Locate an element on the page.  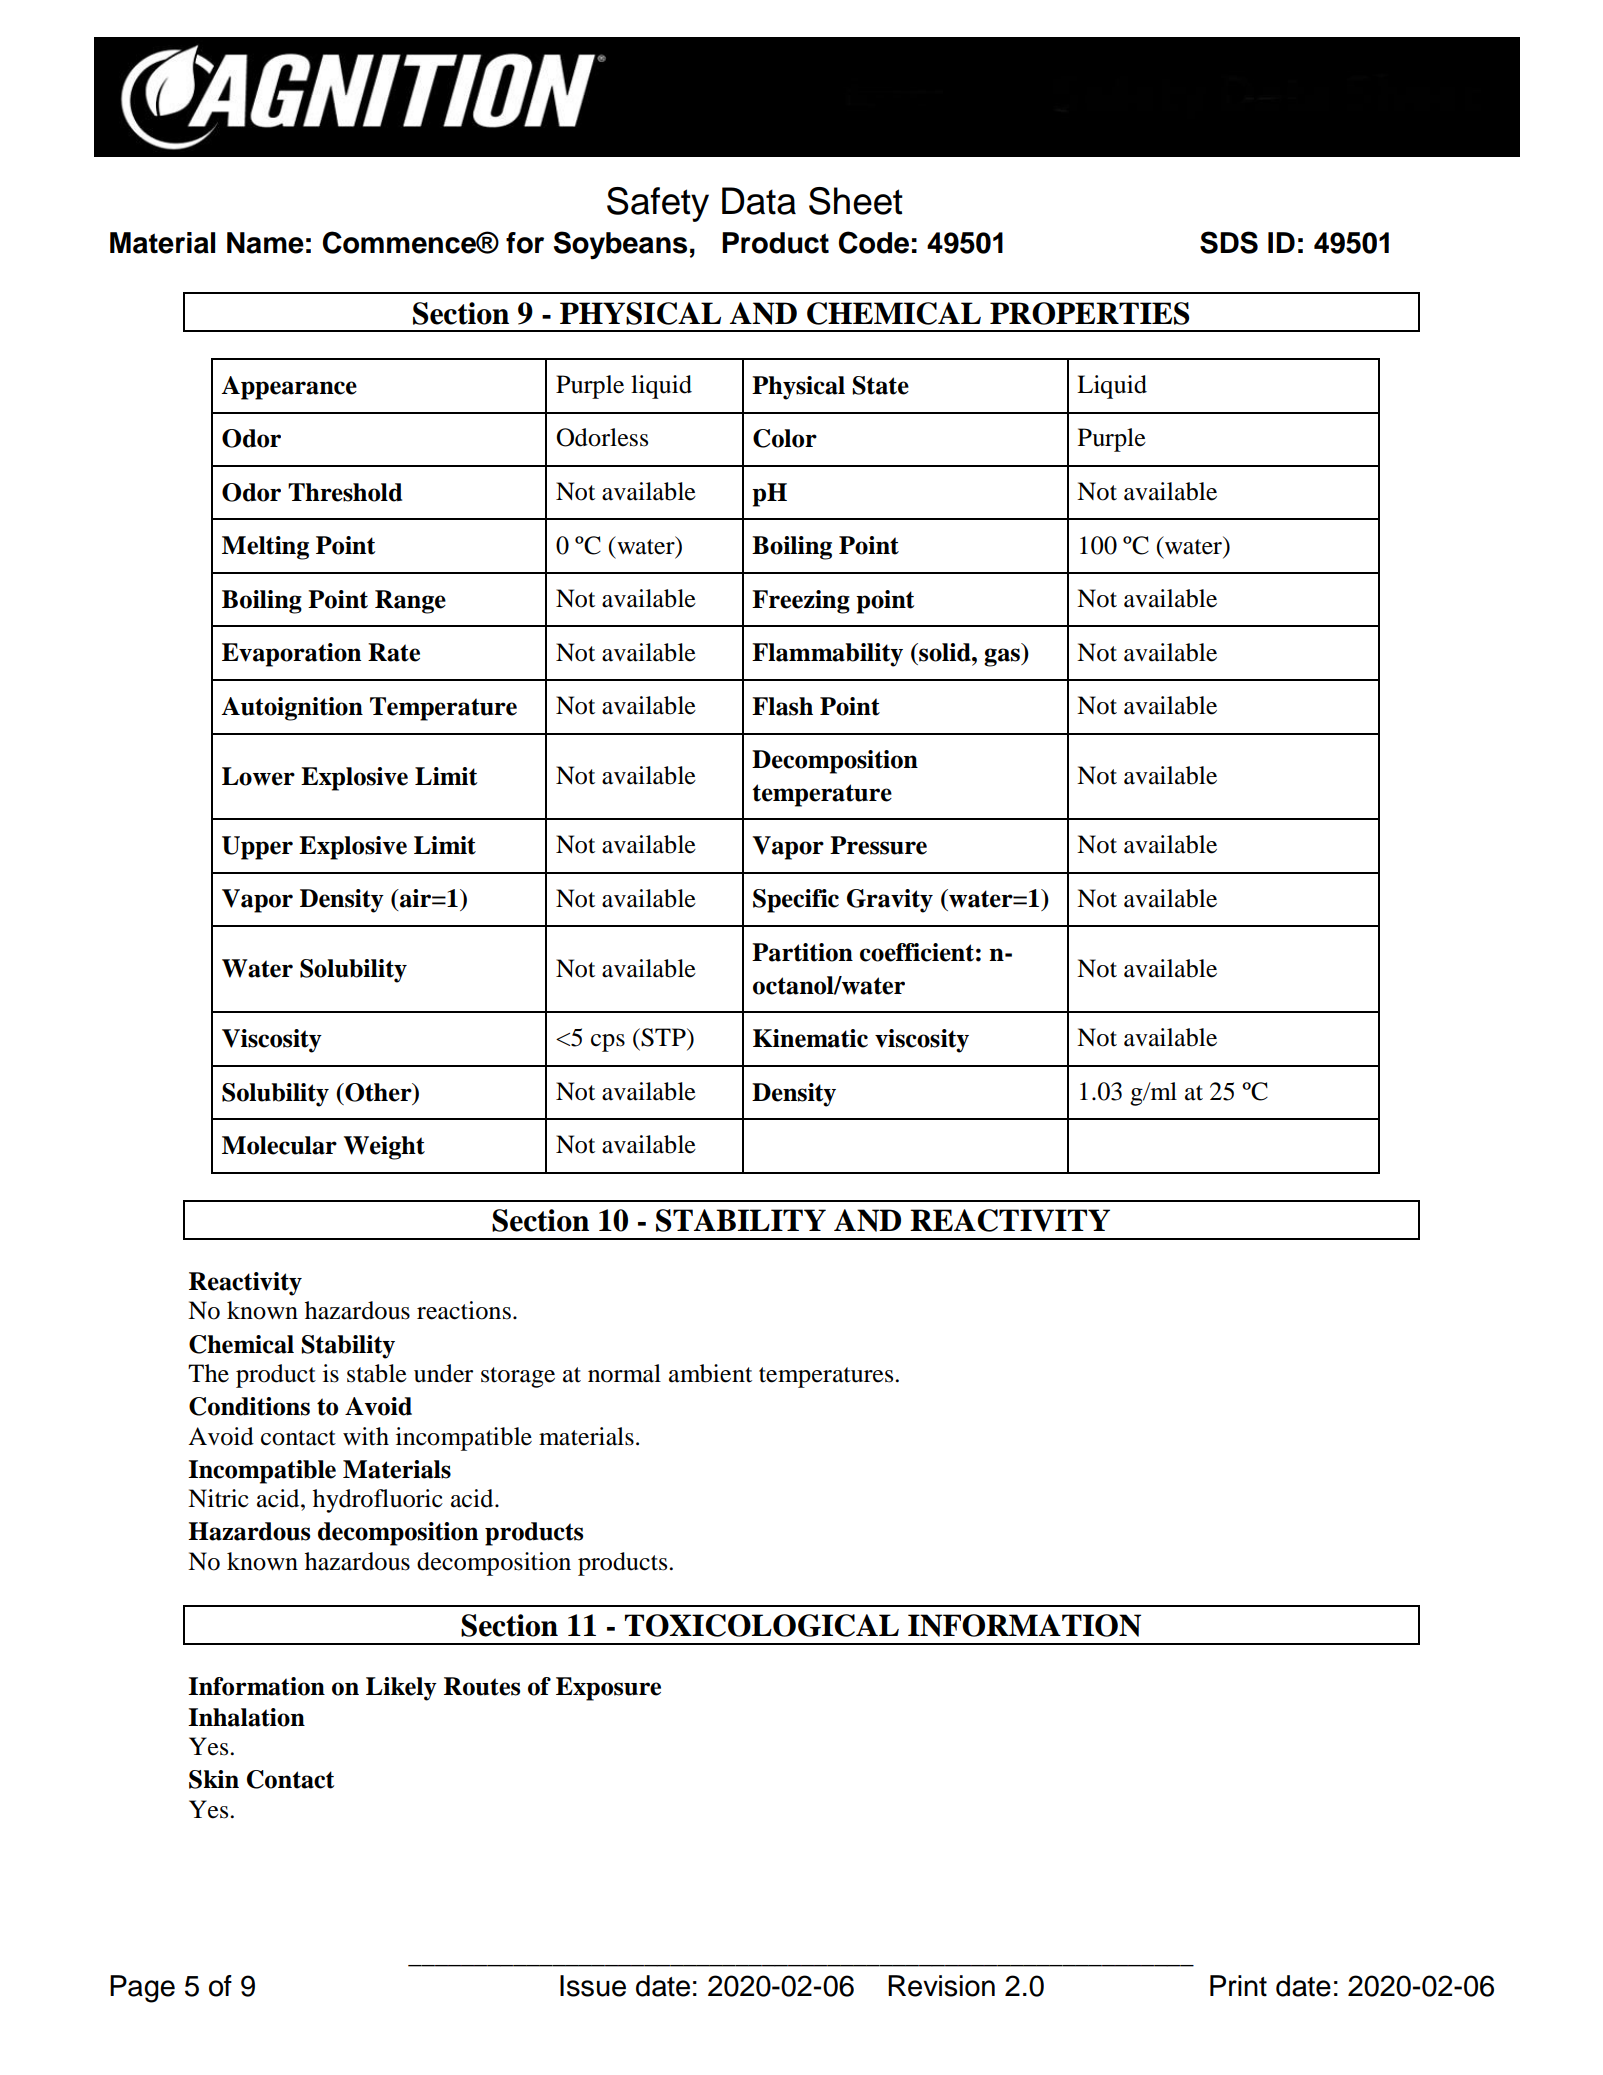
ambient is located at coordinates (710, 1373).
